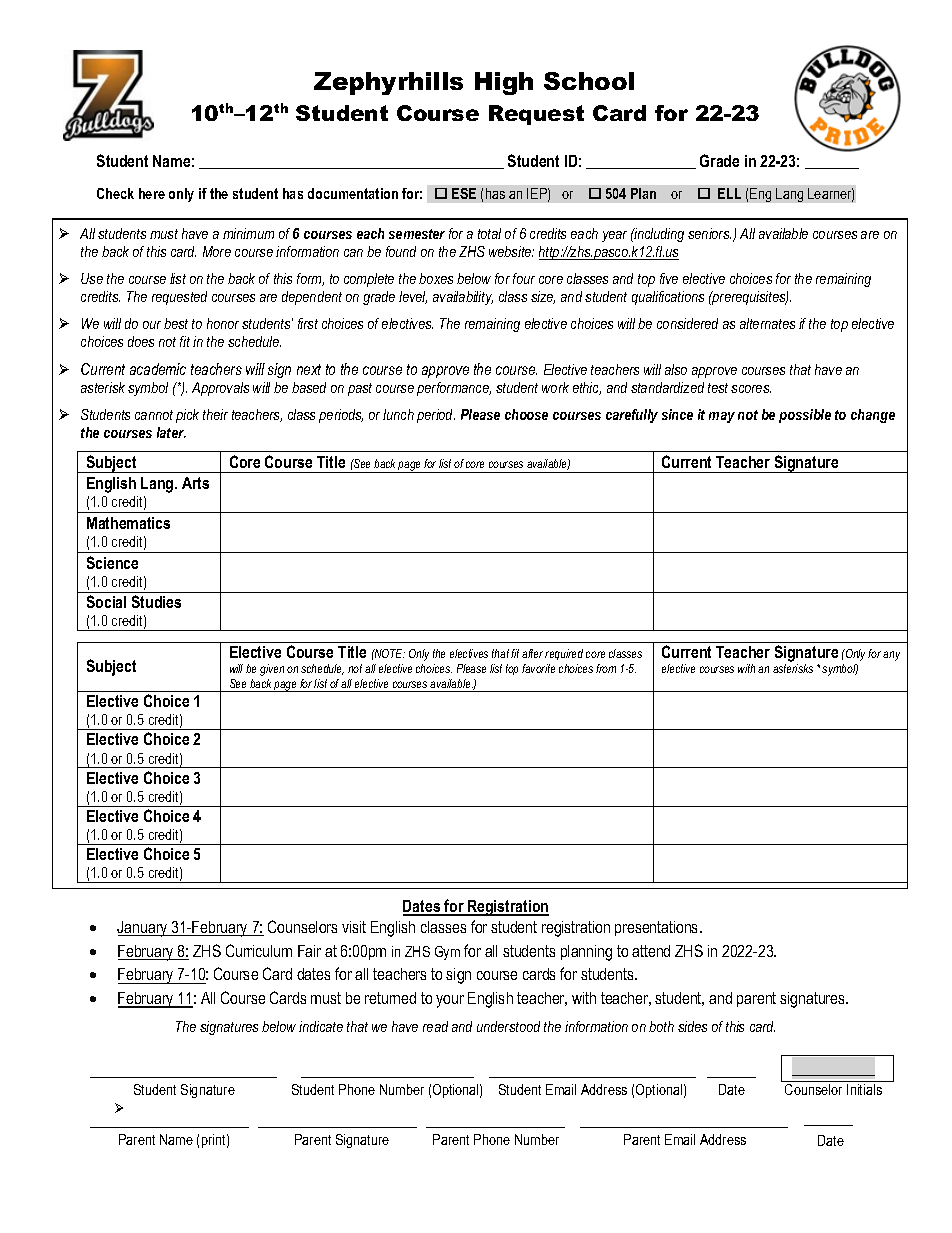  What do you see at coordinates (504, 83) in the screenshot?
I see `High` at bounding box center [504, 83].
